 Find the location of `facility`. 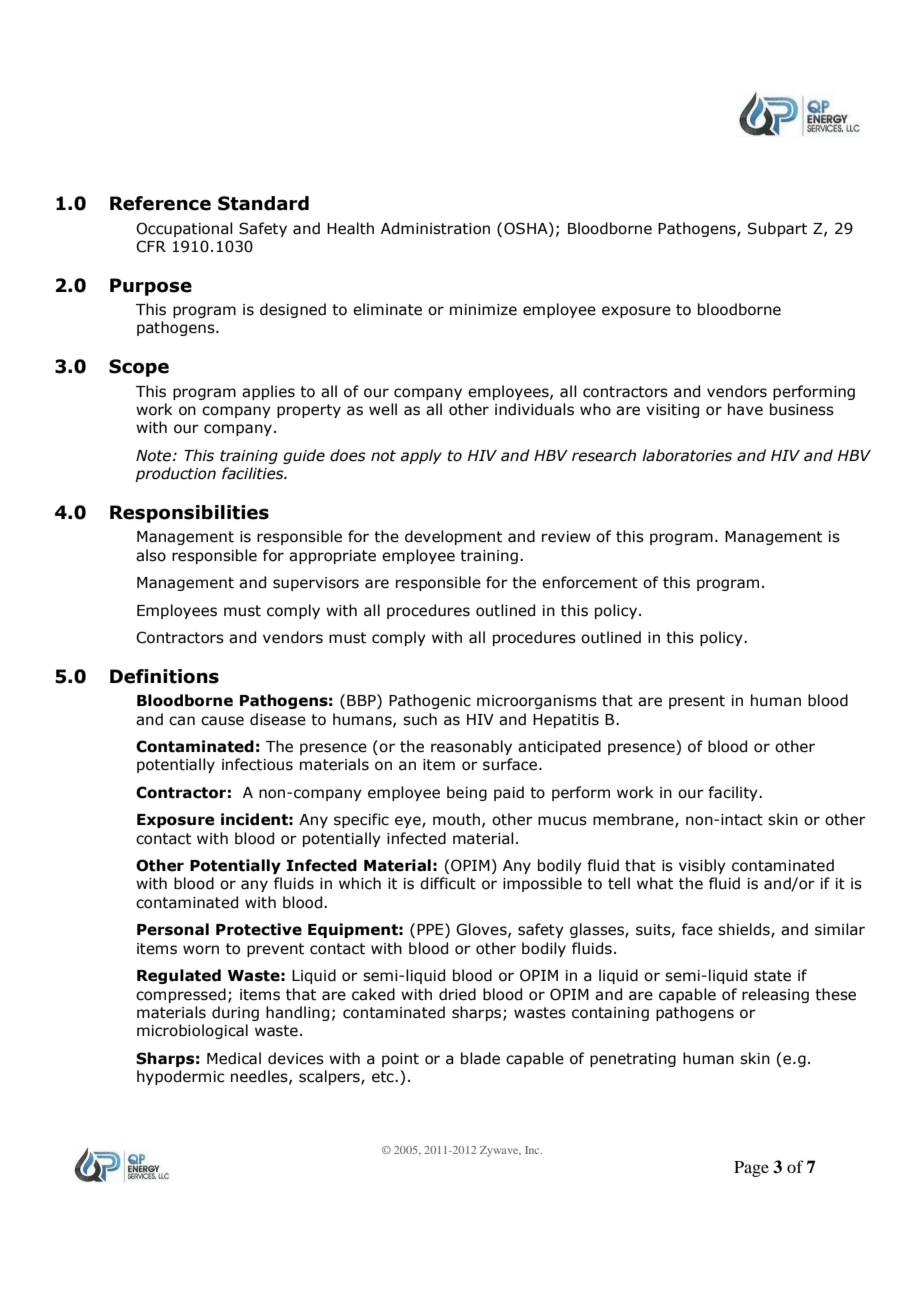

facility is located at coordinates (734, 793).
